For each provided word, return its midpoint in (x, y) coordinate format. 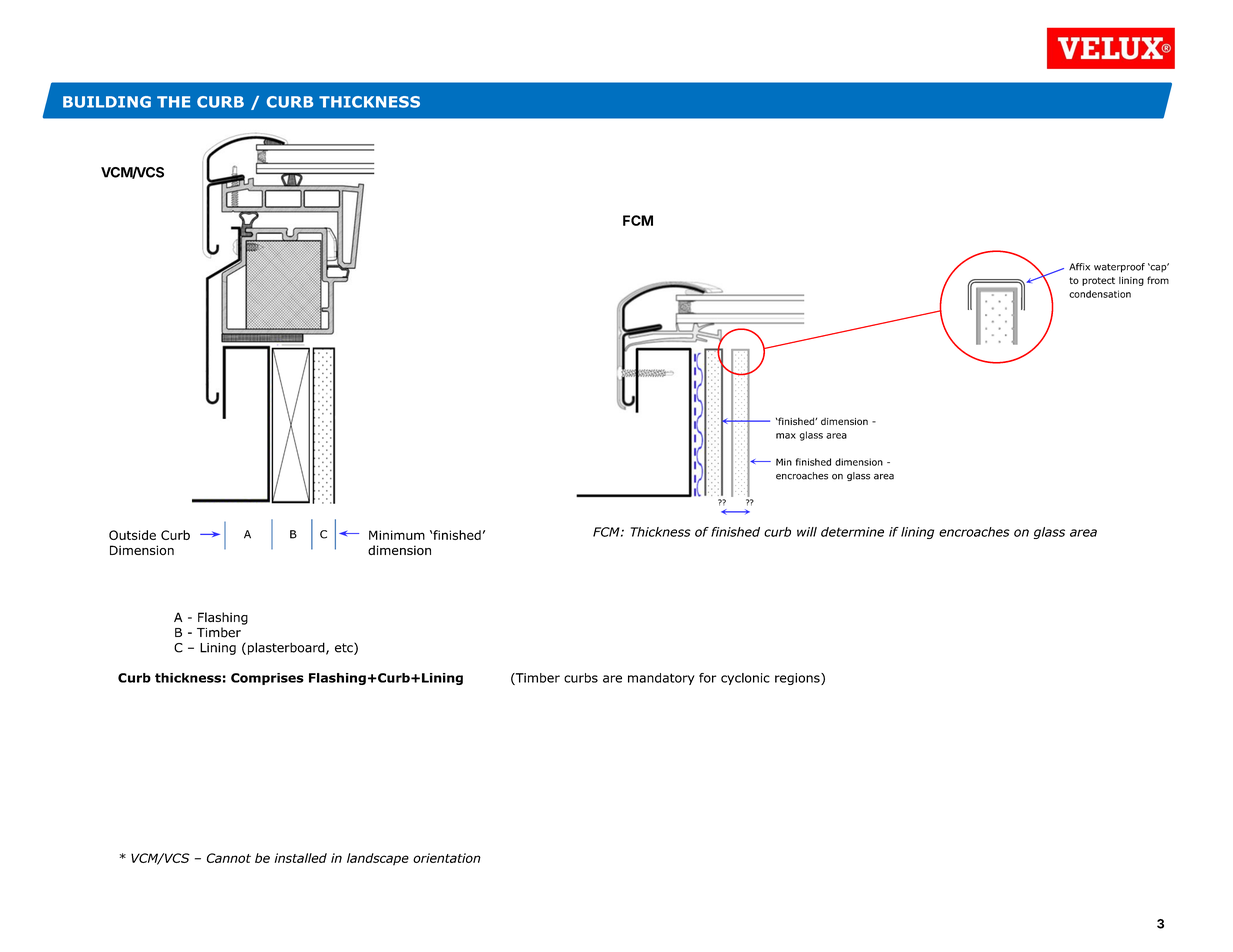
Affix (1079, 267)
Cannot (229, 858)
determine (852, 532)
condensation (1100, 294)
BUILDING (107, 102)
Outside (132, 535)
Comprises (267, 679)
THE (173, 102)
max (786, 436)
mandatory (661, 679)
